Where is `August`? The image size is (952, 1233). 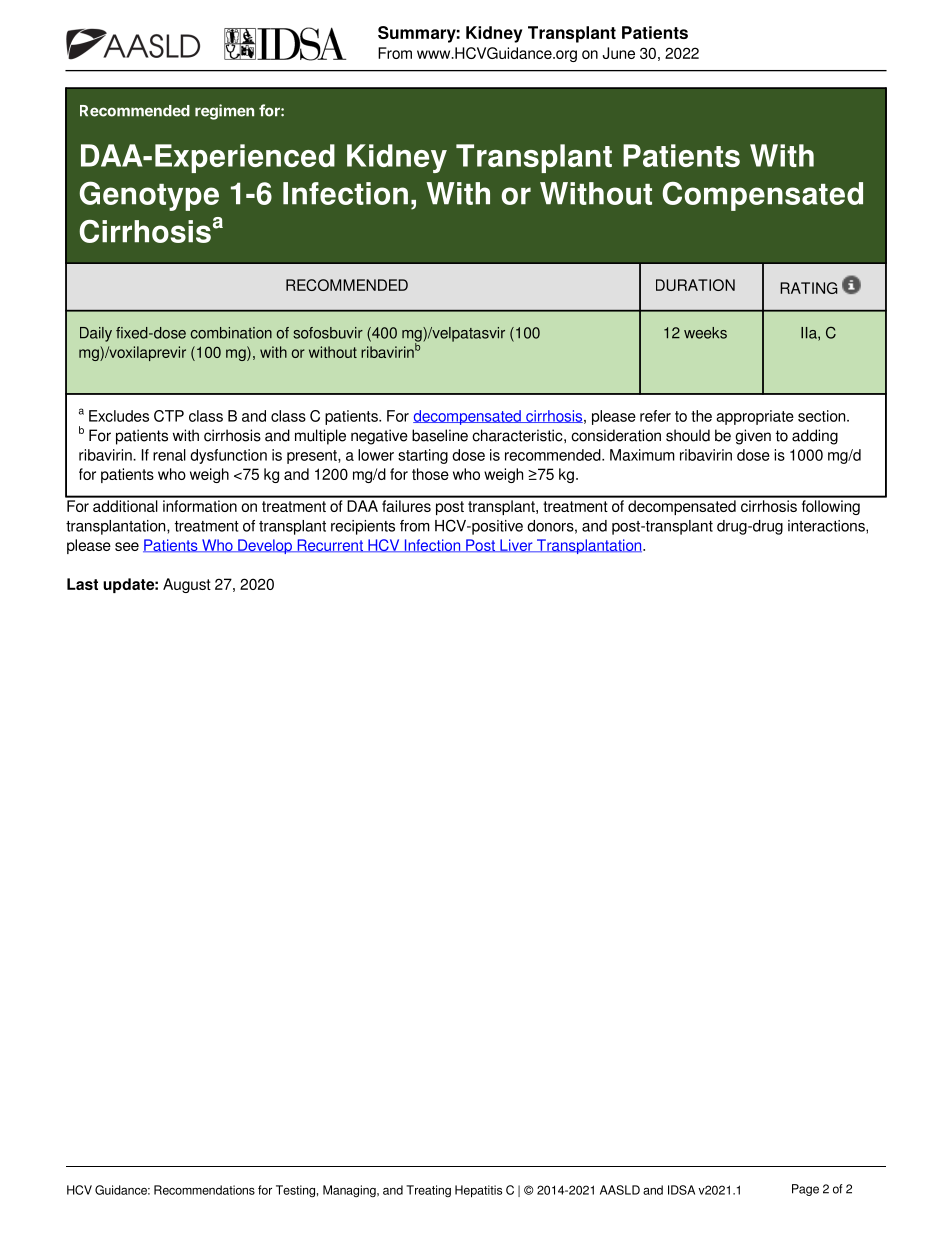 August is located at coordinates (187, 585).
